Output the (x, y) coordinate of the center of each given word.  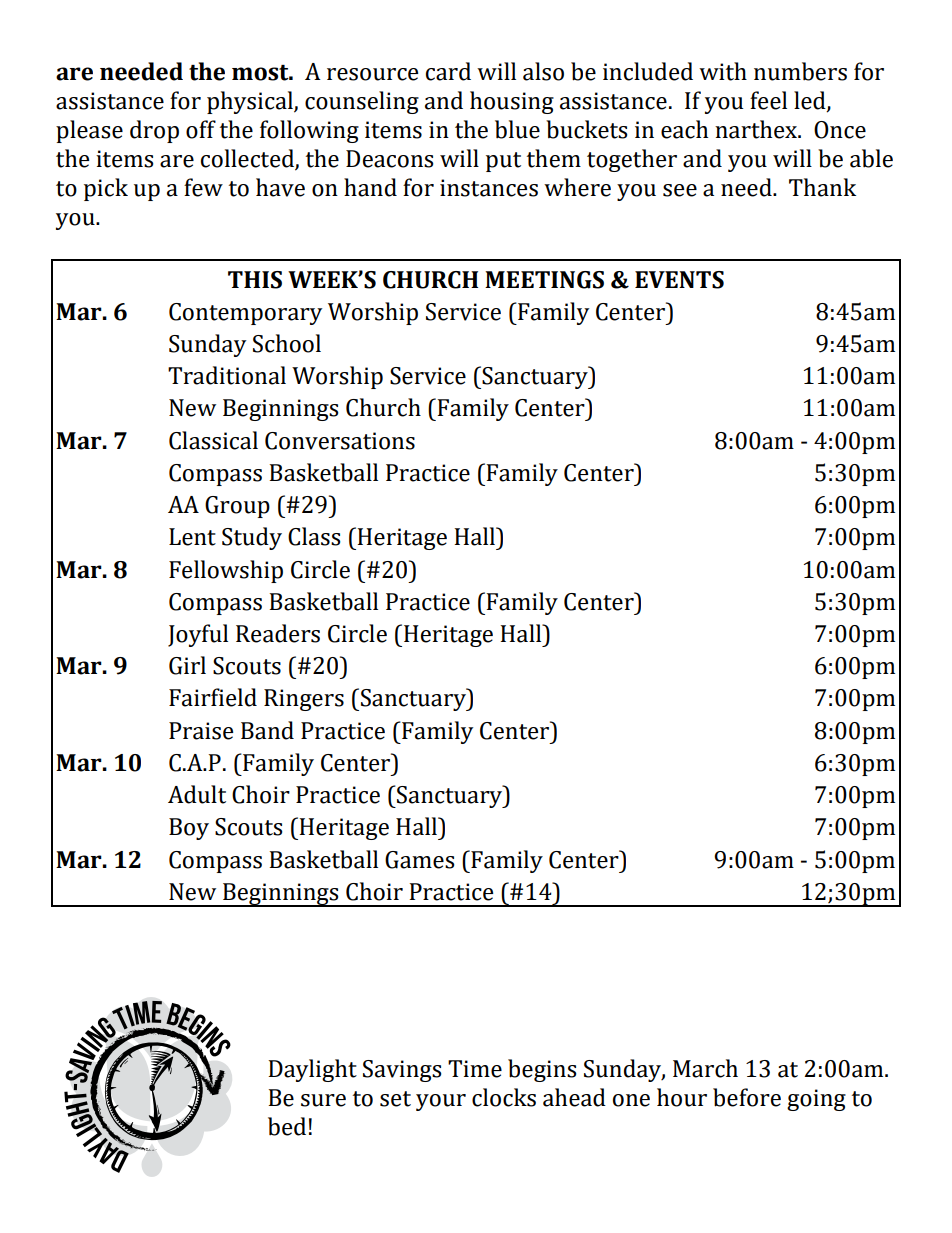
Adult (197, 794)
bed (287, 1126)
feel (768, 100)
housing (512, 102)
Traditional (227, 375)
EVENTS (679, 280)
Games (420, 860)
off (201, 129)
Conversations (340, 441)
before (747, 1097)
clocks (504, 1097)
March (705, 1068)
